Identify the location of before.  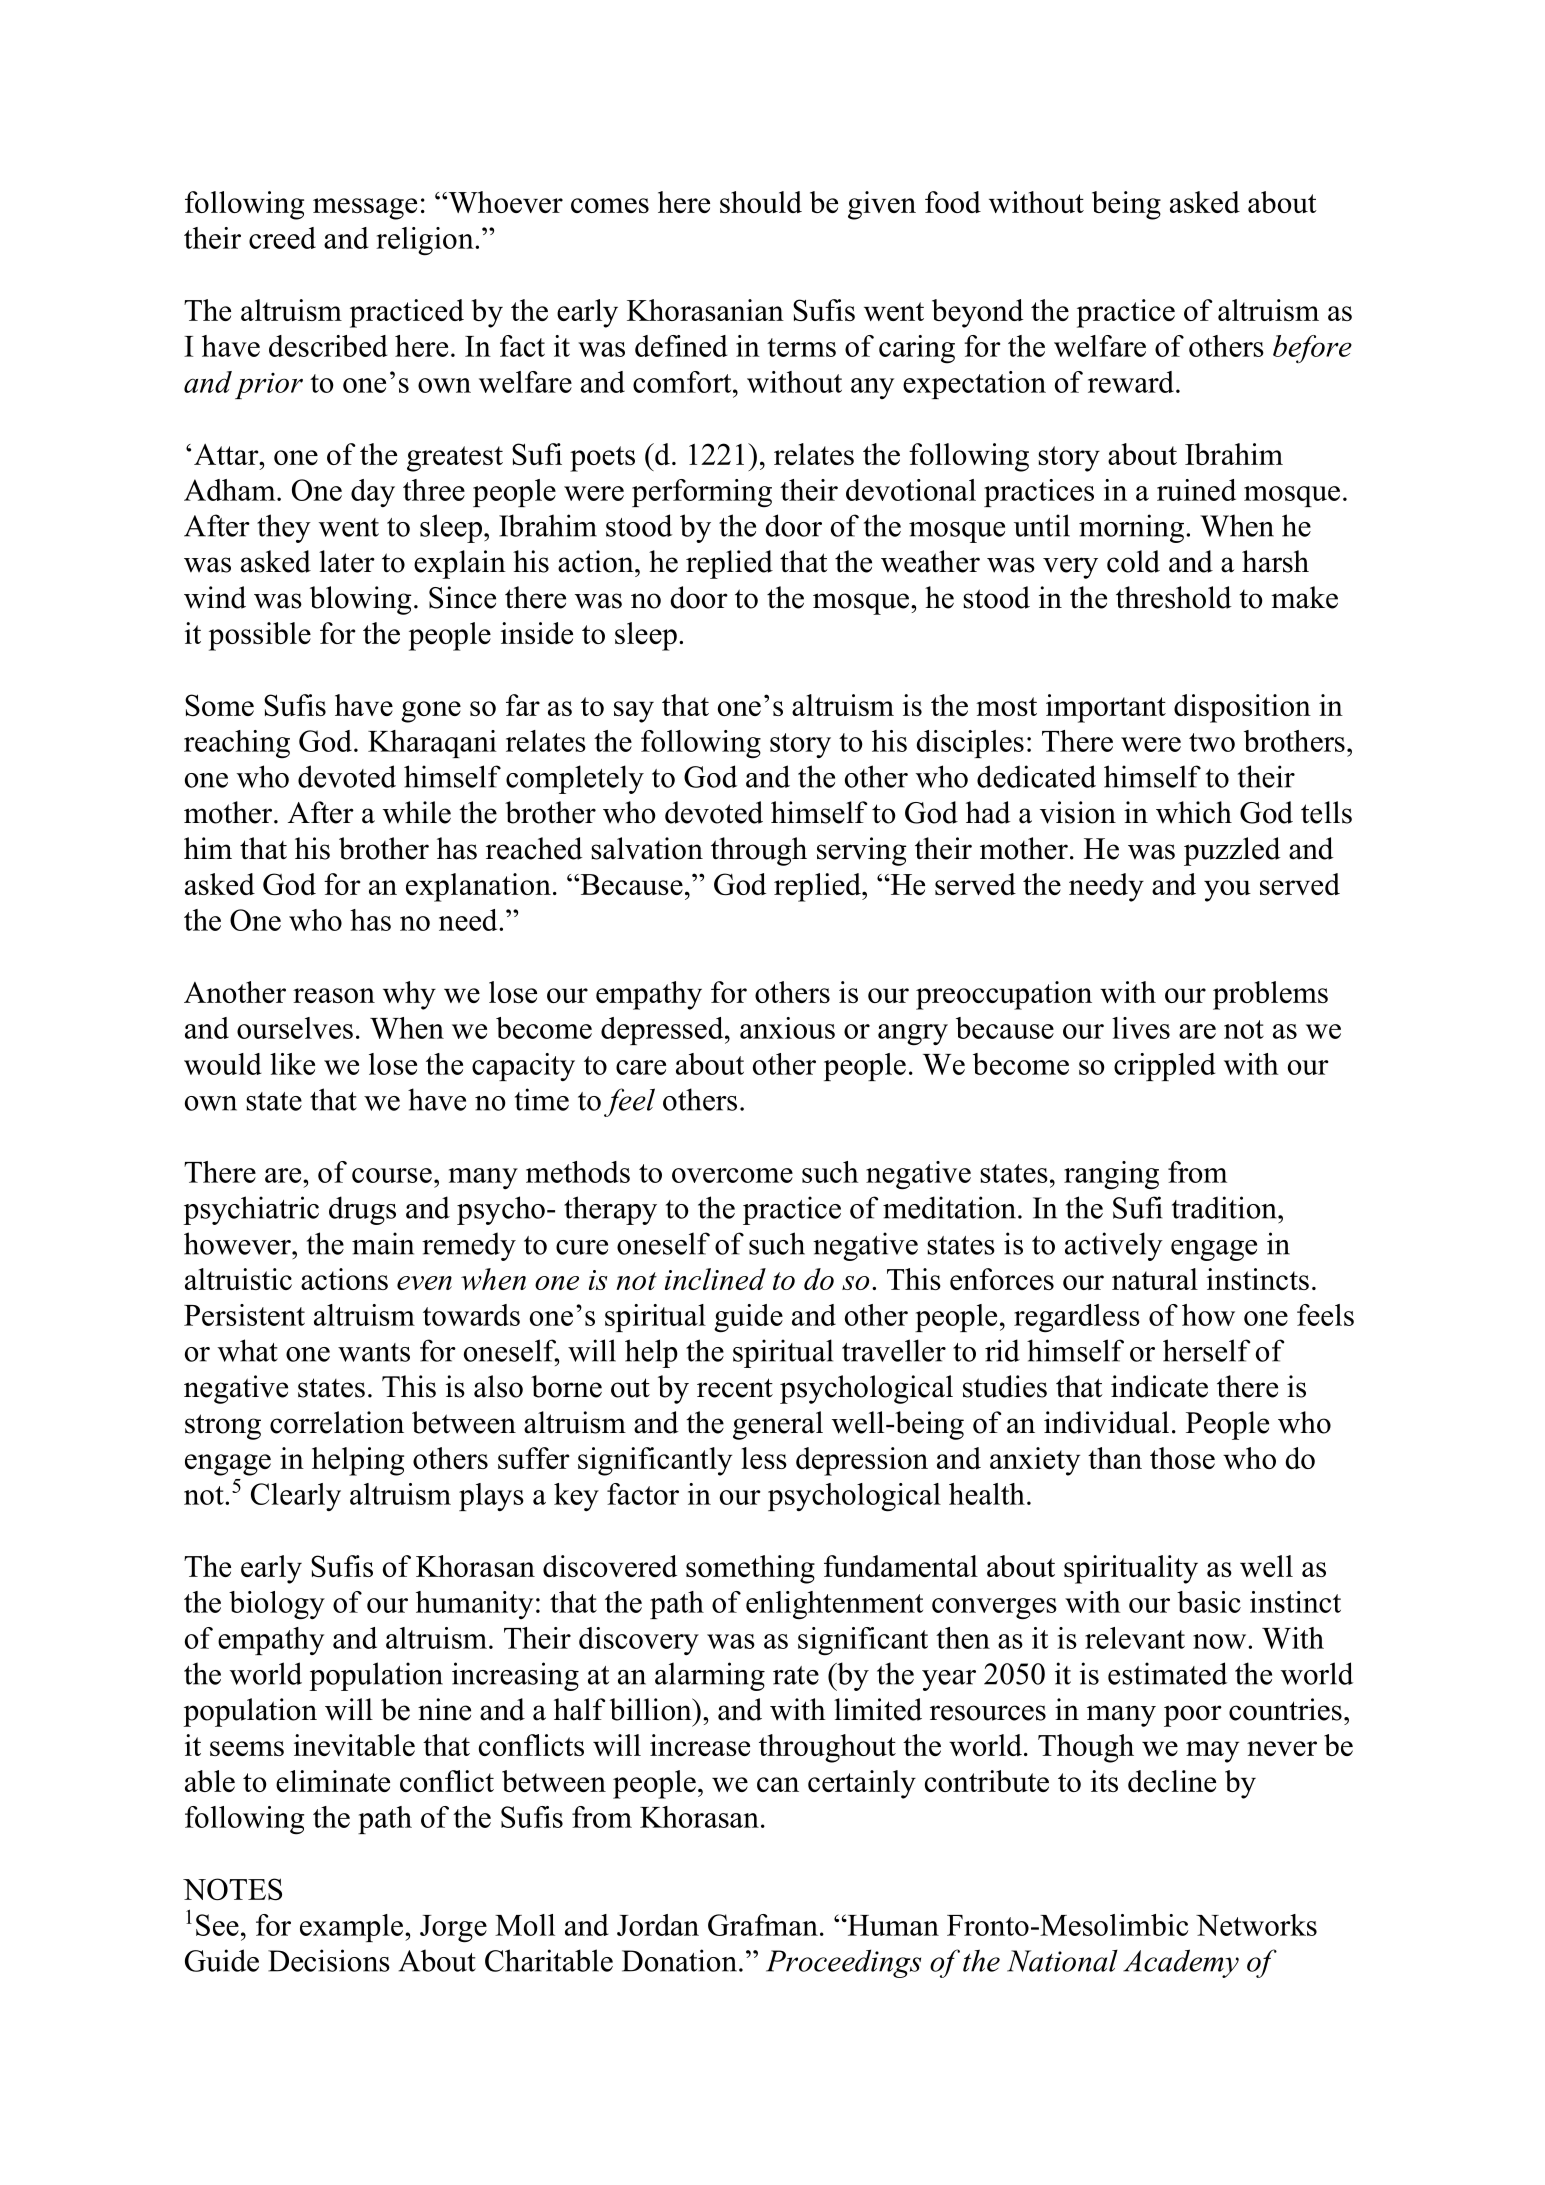
(1312, 349).
